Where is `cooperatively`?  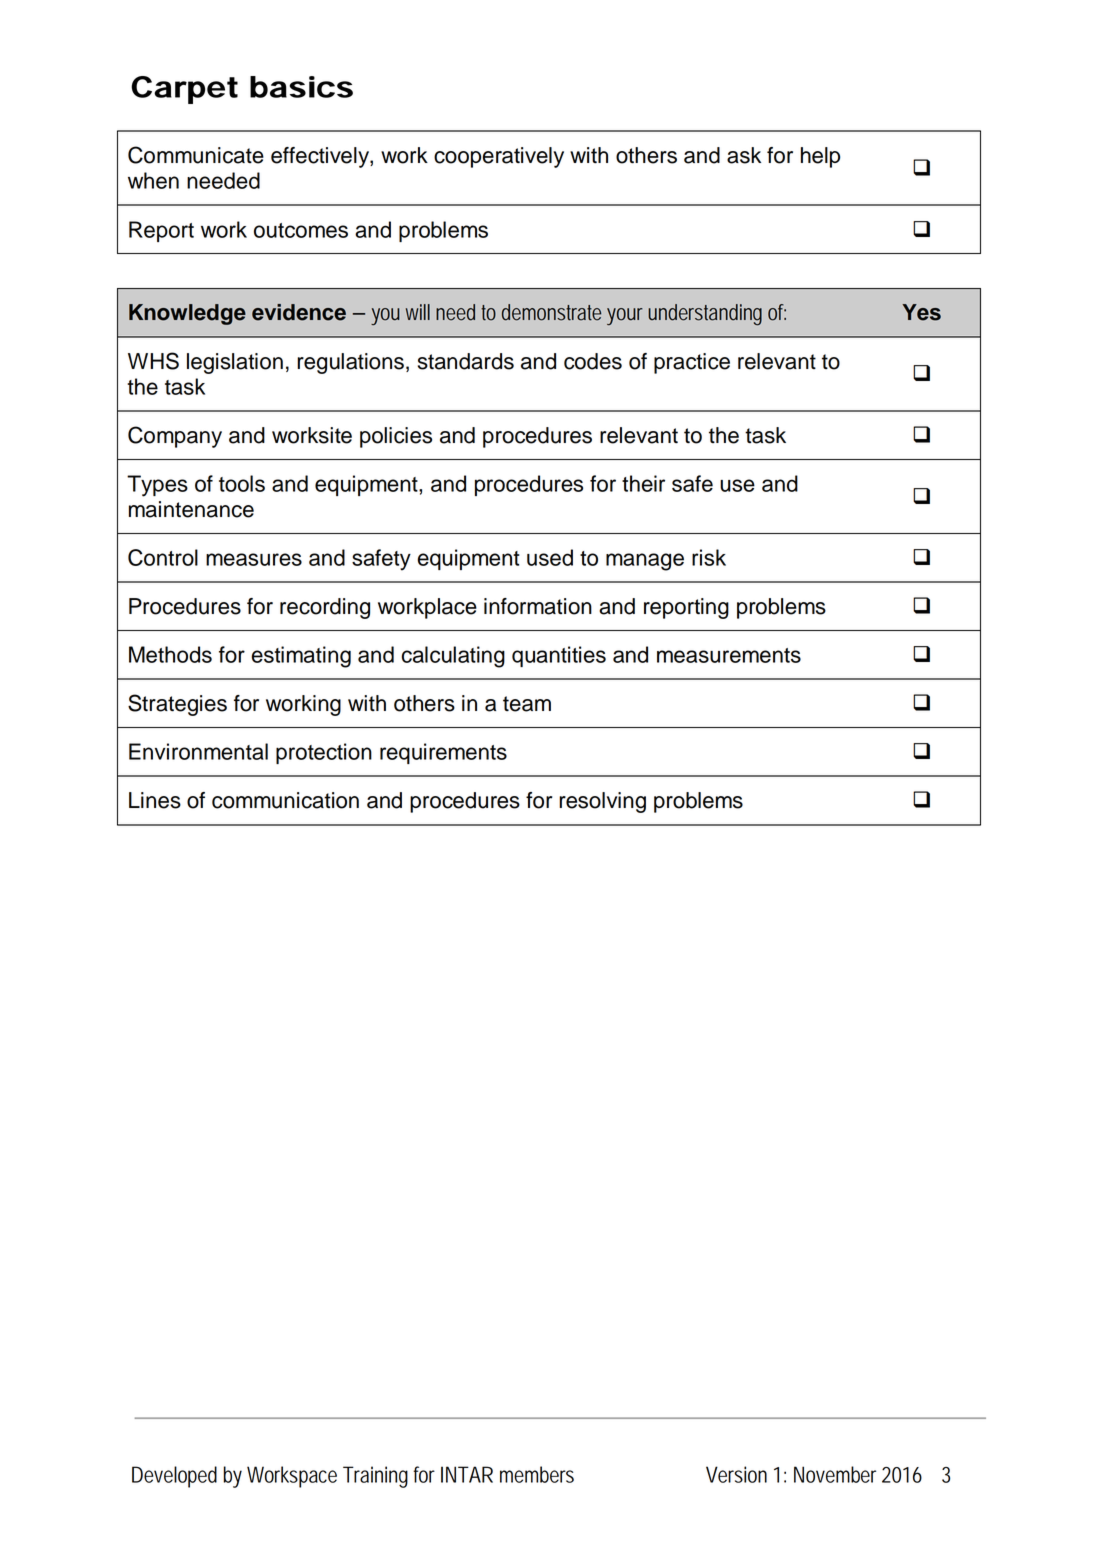
cooperatively is located at coordinates (499, 157).
